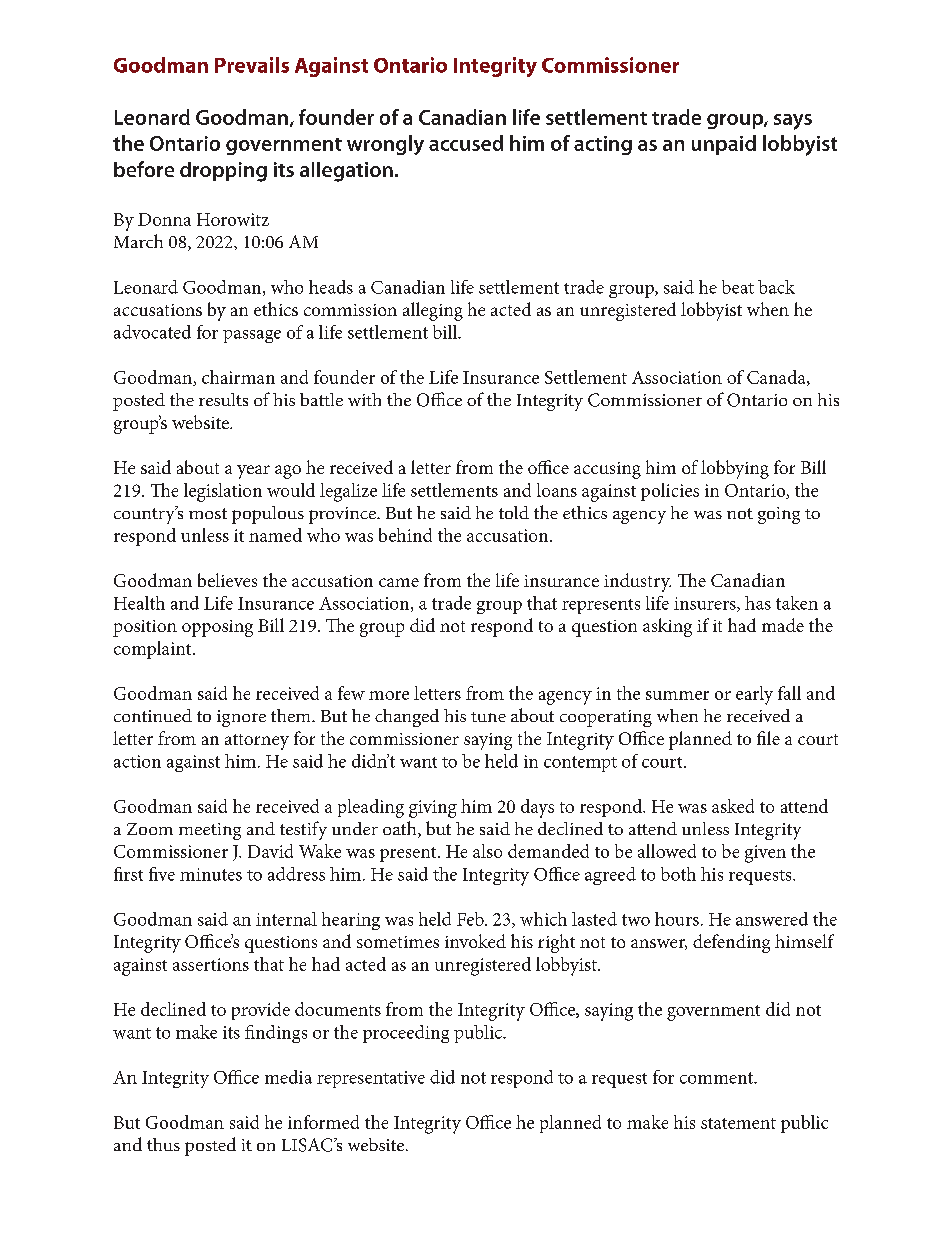 This screenshot has height=1233, width=952. What do you see at coordinates (252, 65) in the screenshot?
I see `Prevails` at bounding box center [252, 65].
